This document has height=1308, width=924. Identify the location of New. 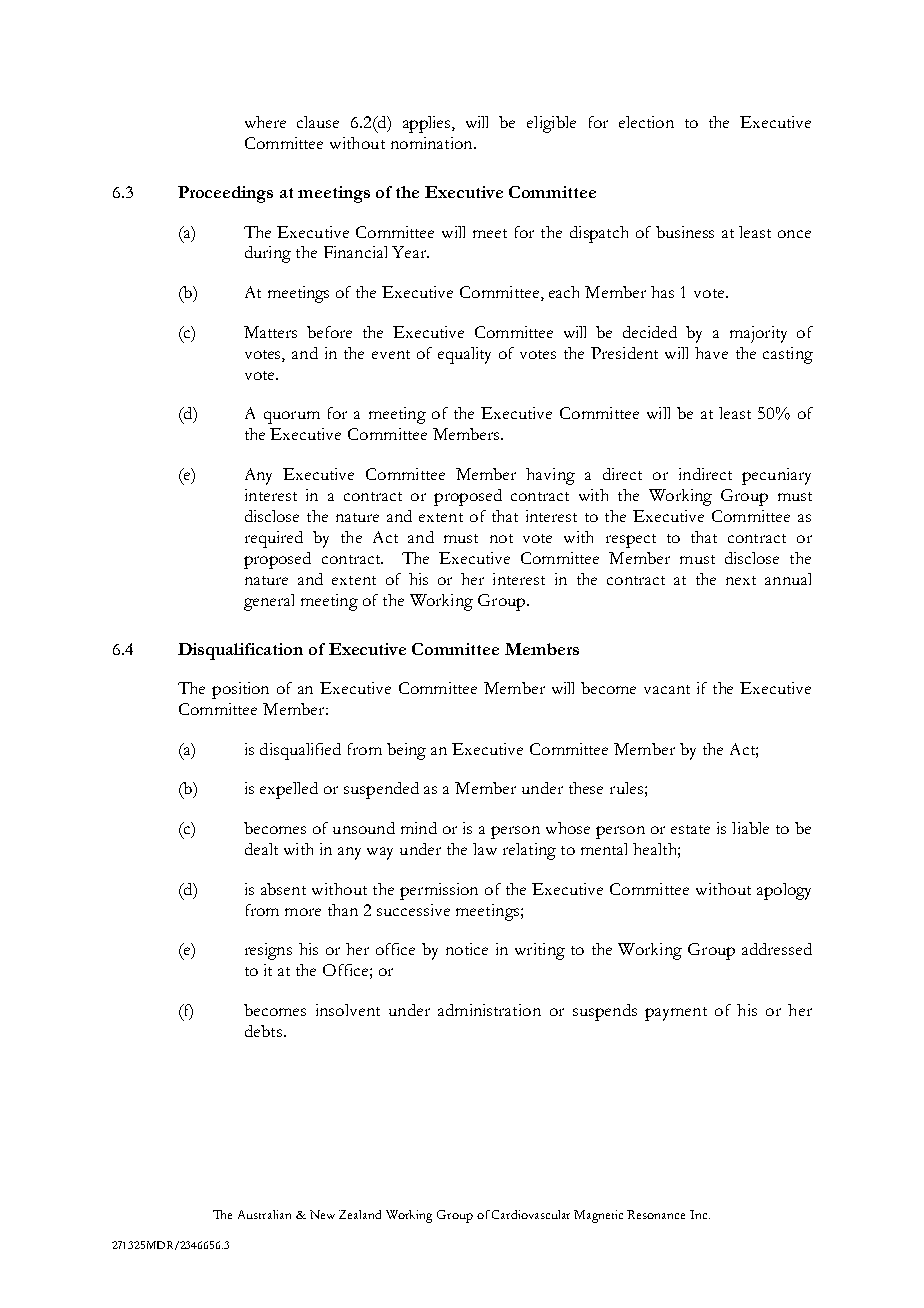
(322, 1214).
